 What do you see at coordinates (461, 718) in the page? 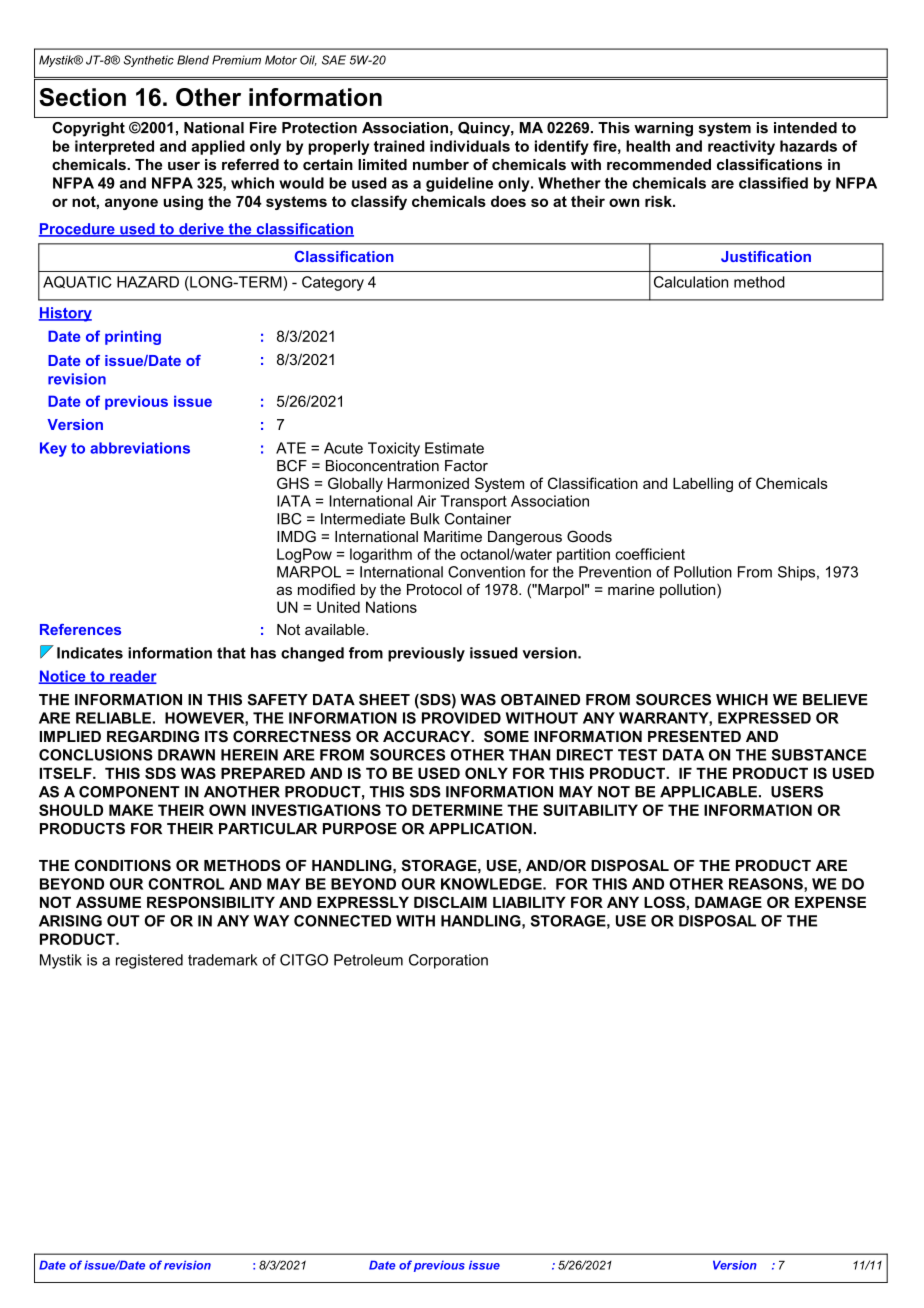
I see `PROVIDED` at bounding box center [461, 718].
